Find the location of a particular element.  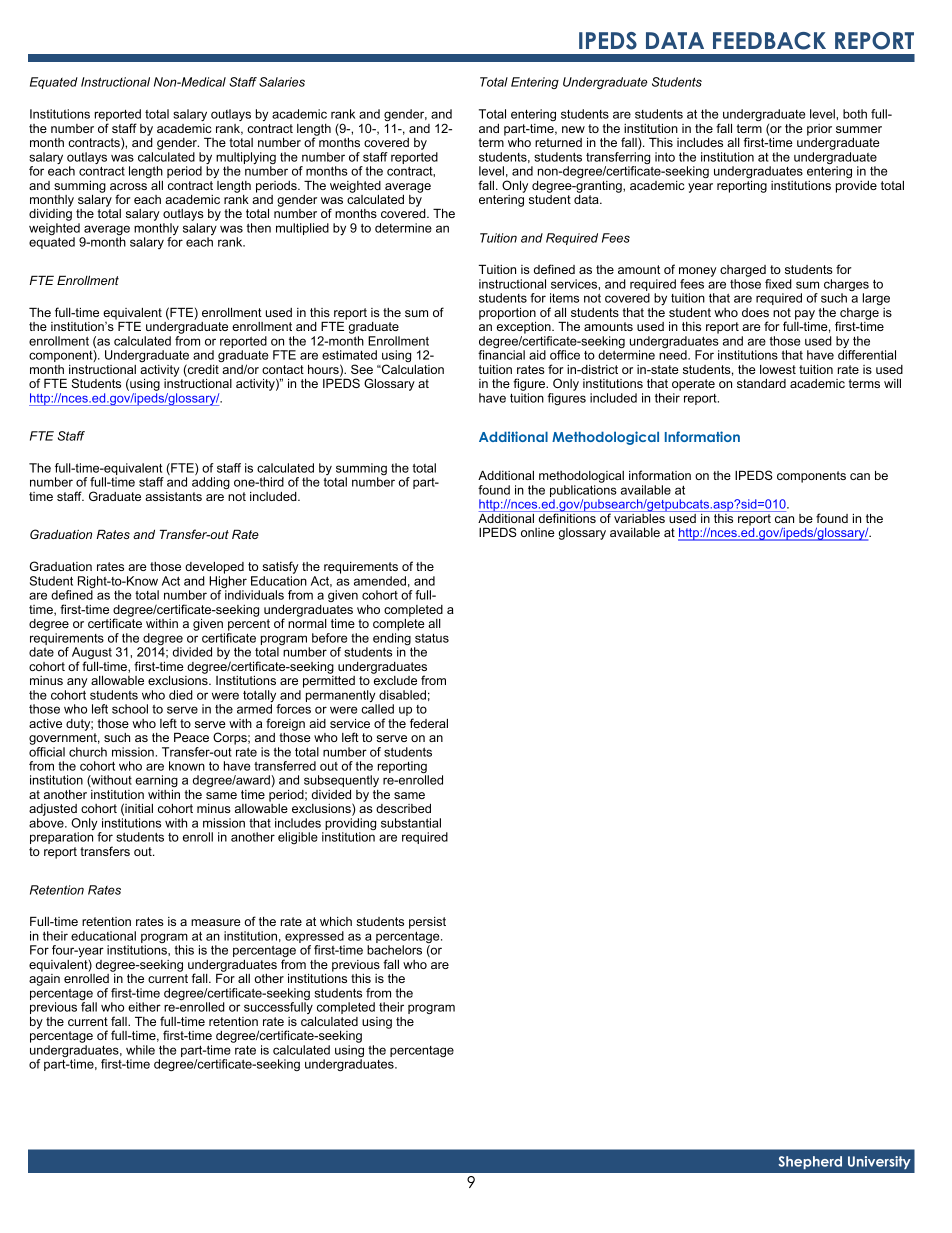

developed is located at coordinates (214, 568).
